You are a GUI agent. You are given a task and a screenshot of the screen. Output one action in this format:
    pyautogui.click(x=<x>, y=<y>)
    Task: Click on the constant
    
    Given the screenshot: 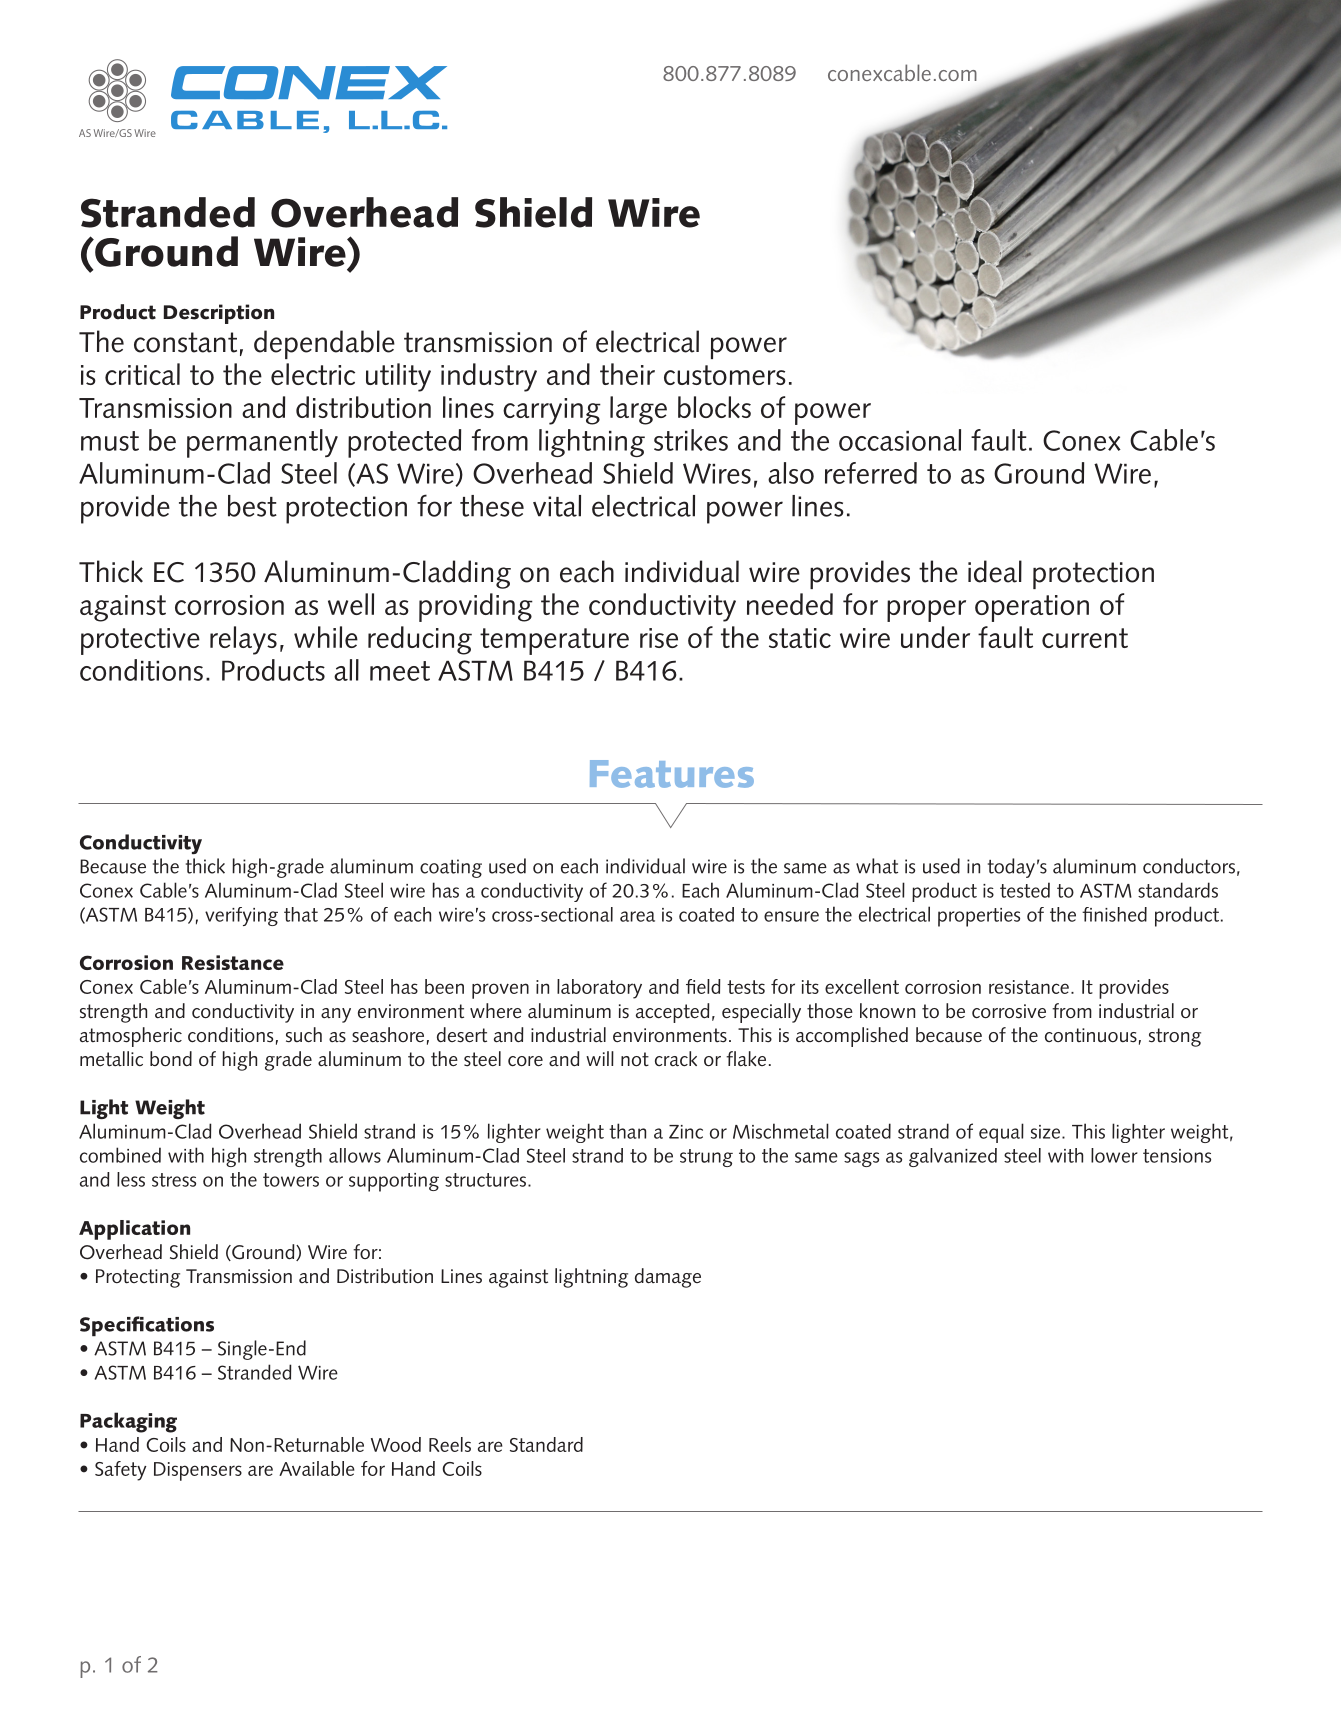 What is the action you would take?
    pyautogui.click(x=185, y=342)
